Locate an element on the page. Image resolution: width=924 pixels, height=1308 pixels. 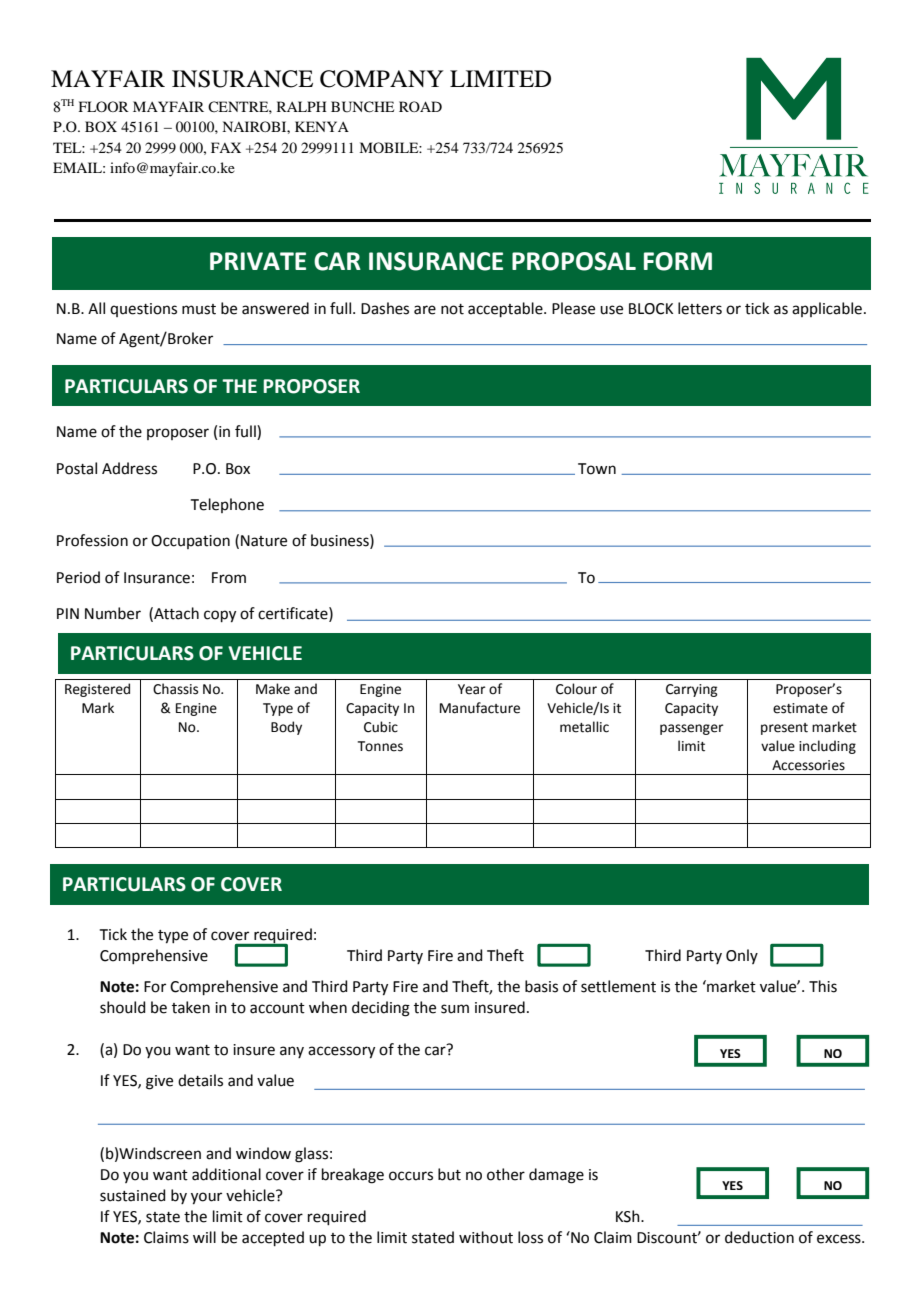
ROAD is located at coordinates (420, 106).
